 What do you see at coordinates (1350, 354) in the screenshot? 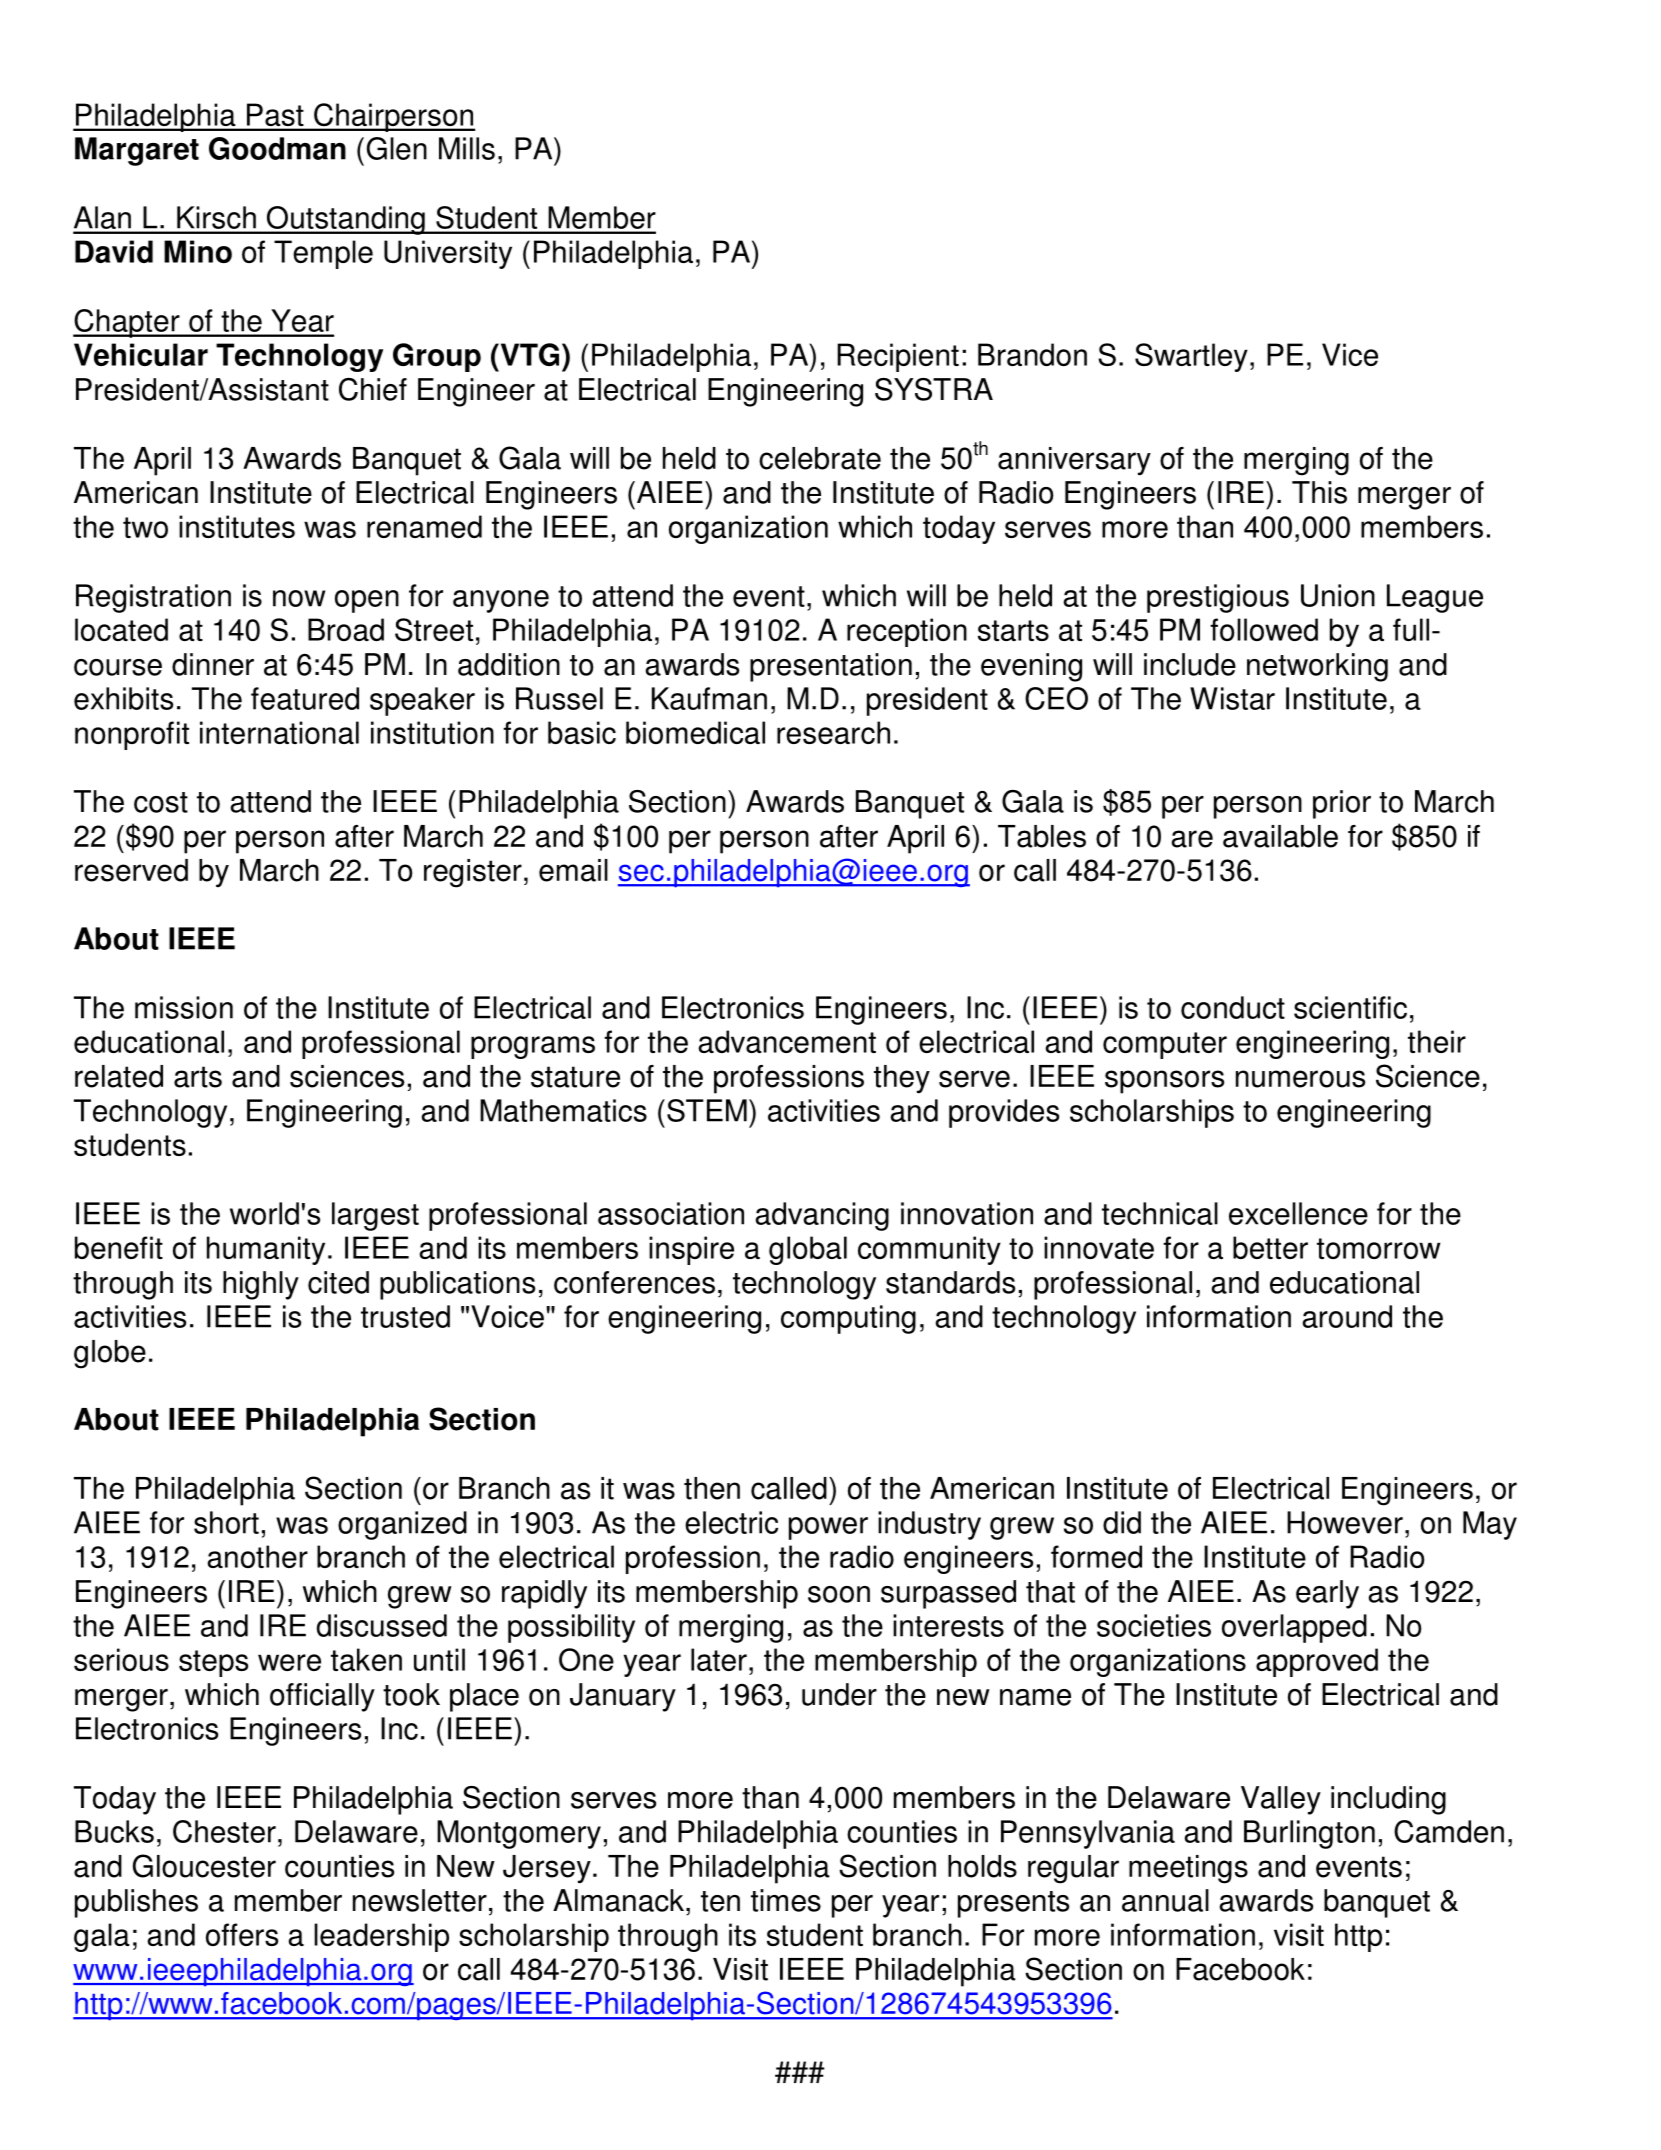
I see `Vice` at bounding box center [1350, 354].
